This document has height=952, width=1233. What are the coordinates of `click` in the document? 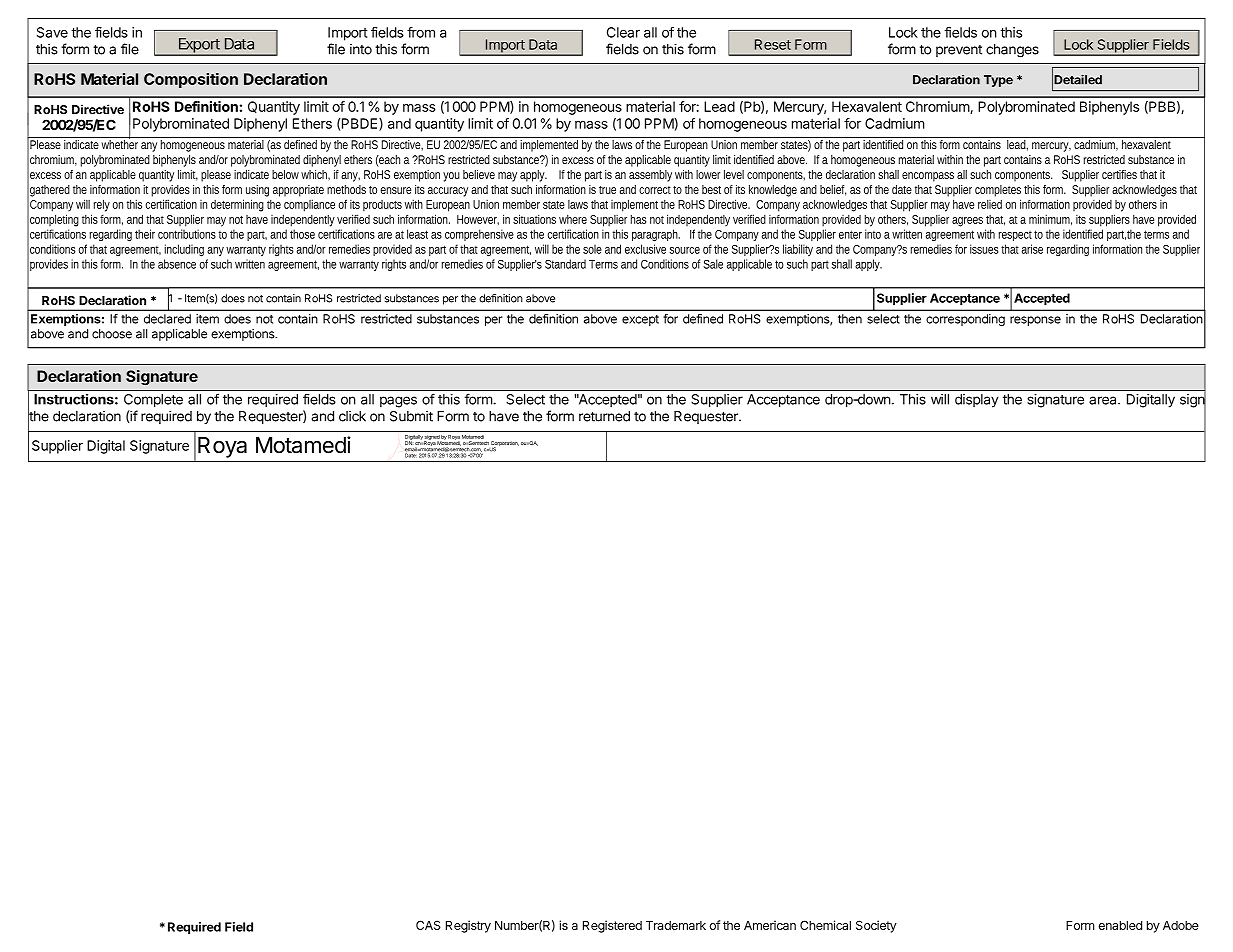 It's located at (352, 416).
